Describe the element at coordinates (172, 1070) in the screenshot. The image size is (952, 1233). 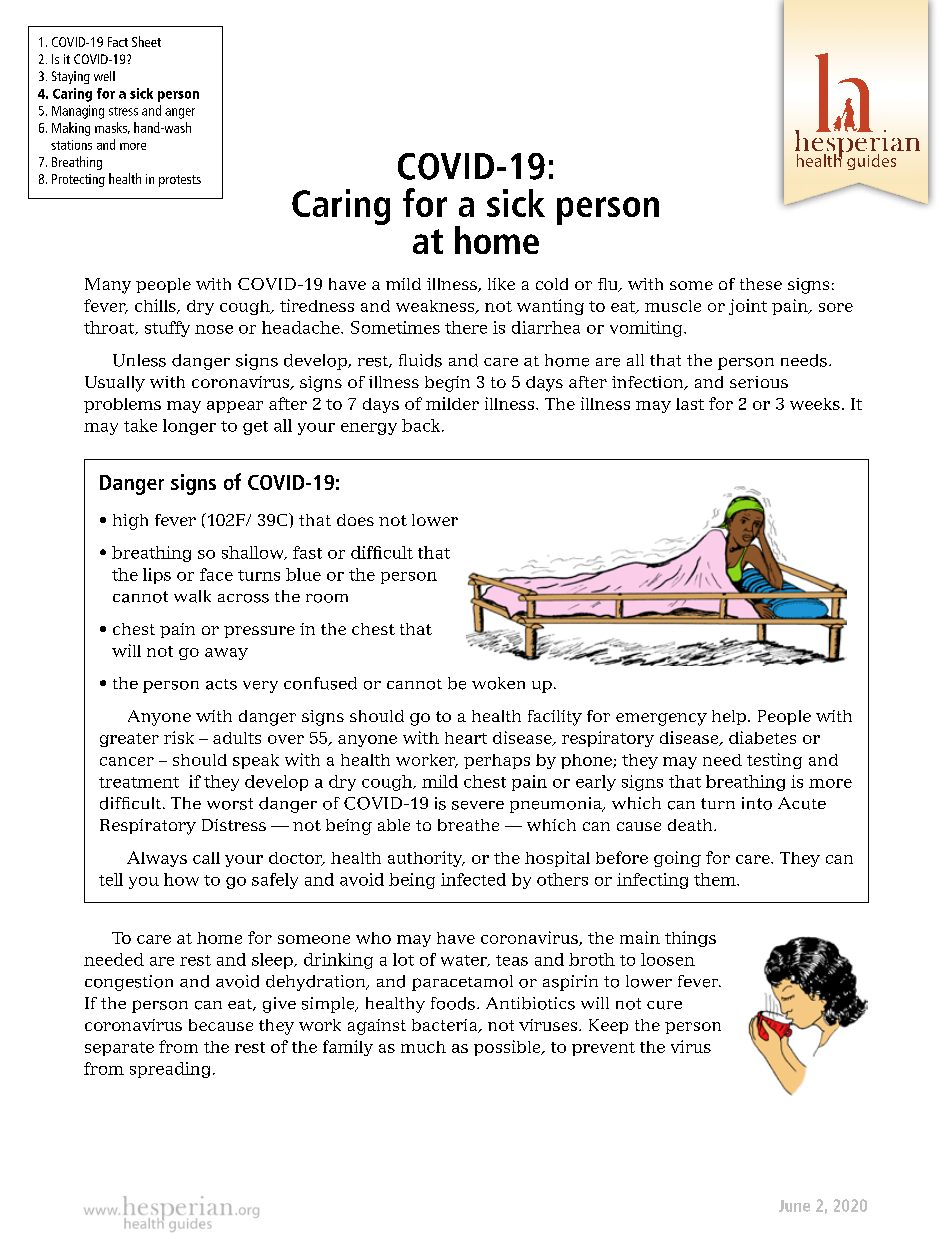
I see `spreading` at that location.
